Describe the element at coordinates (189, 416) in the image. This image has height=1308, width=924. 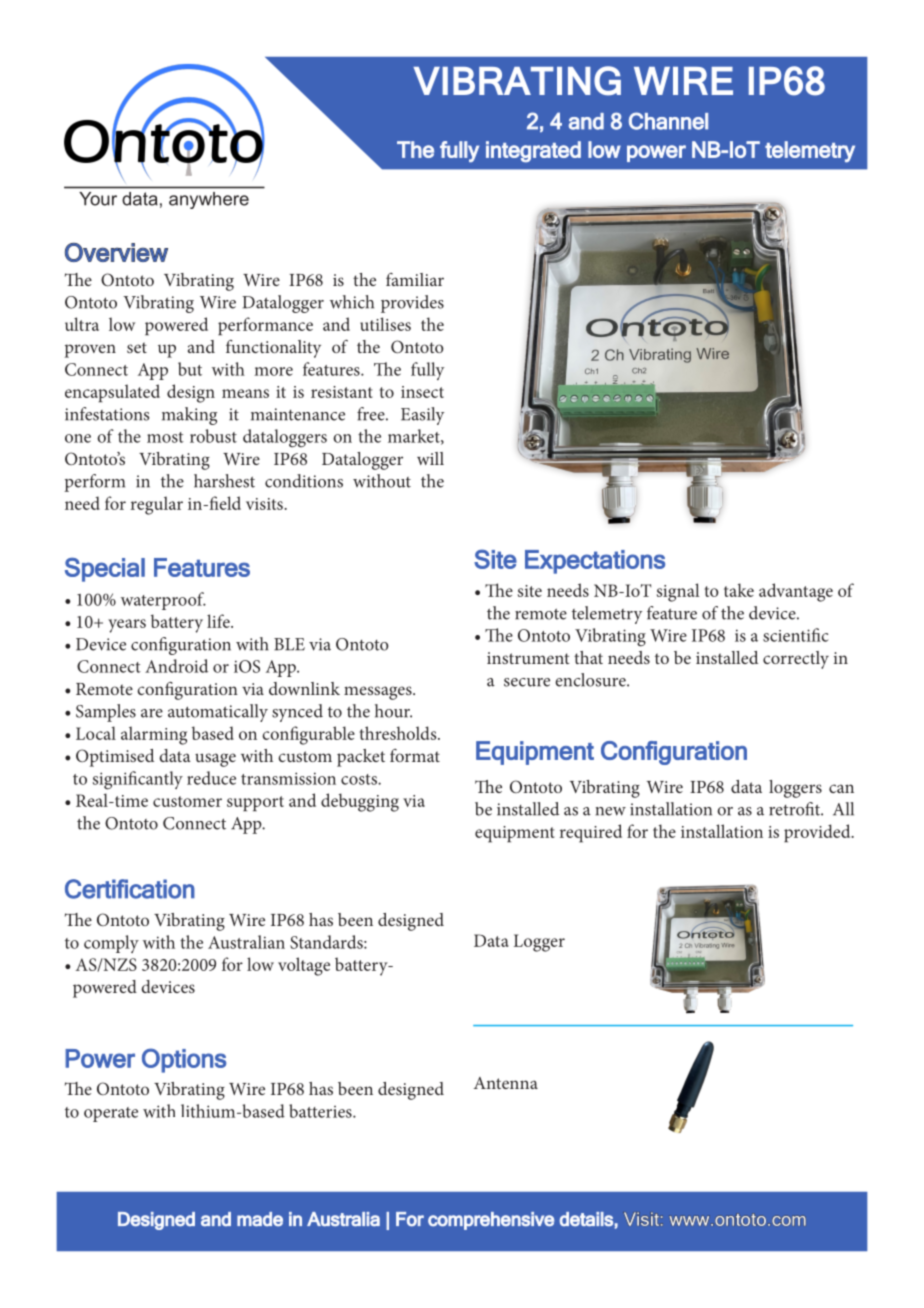
I see `making` at that location.
